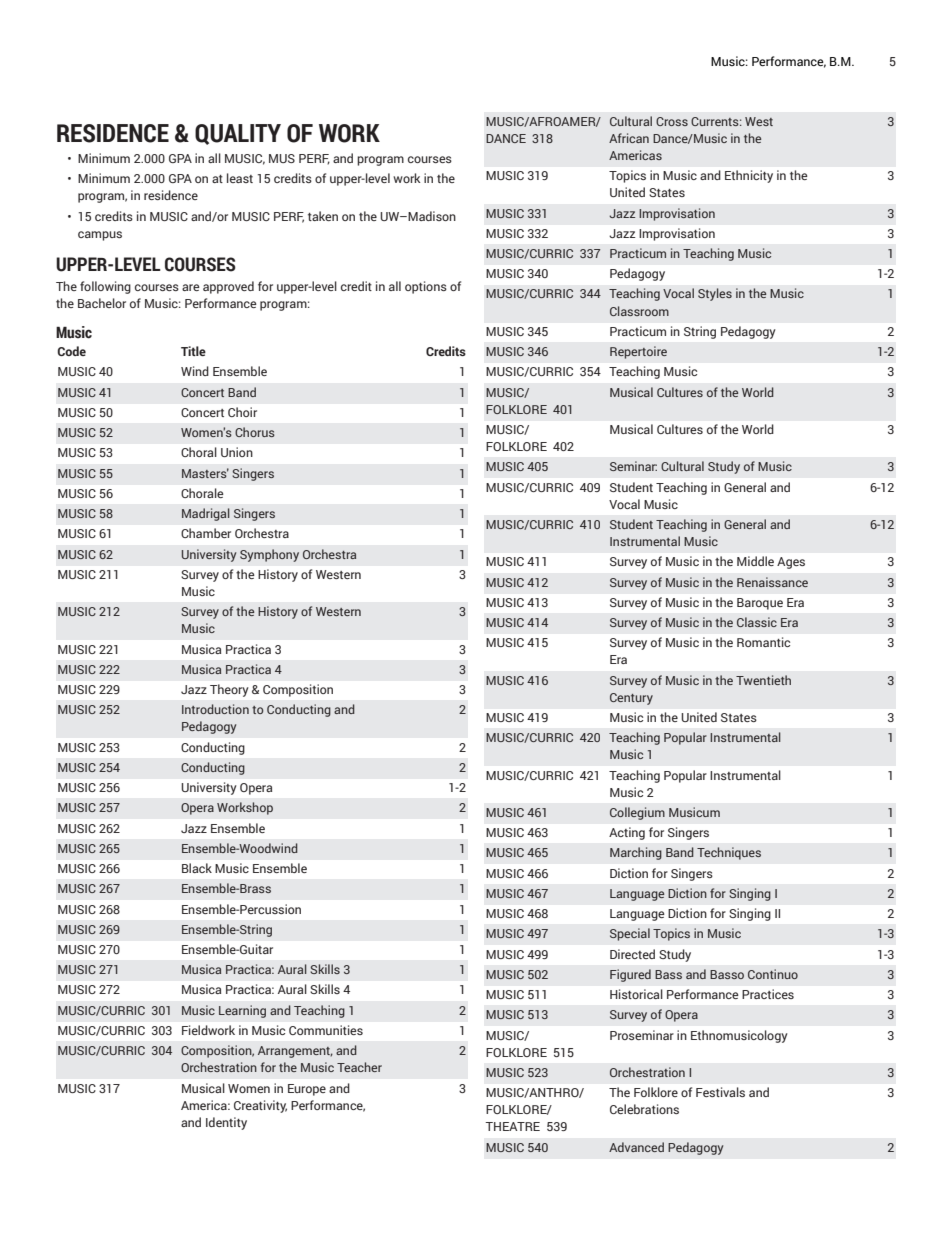 The height and width of the screenshot is (1233, 952). What do you see at coordinates (512, 1126) in the screenshot?
I see `THEATRE` at bounding box center [512, 1126].
